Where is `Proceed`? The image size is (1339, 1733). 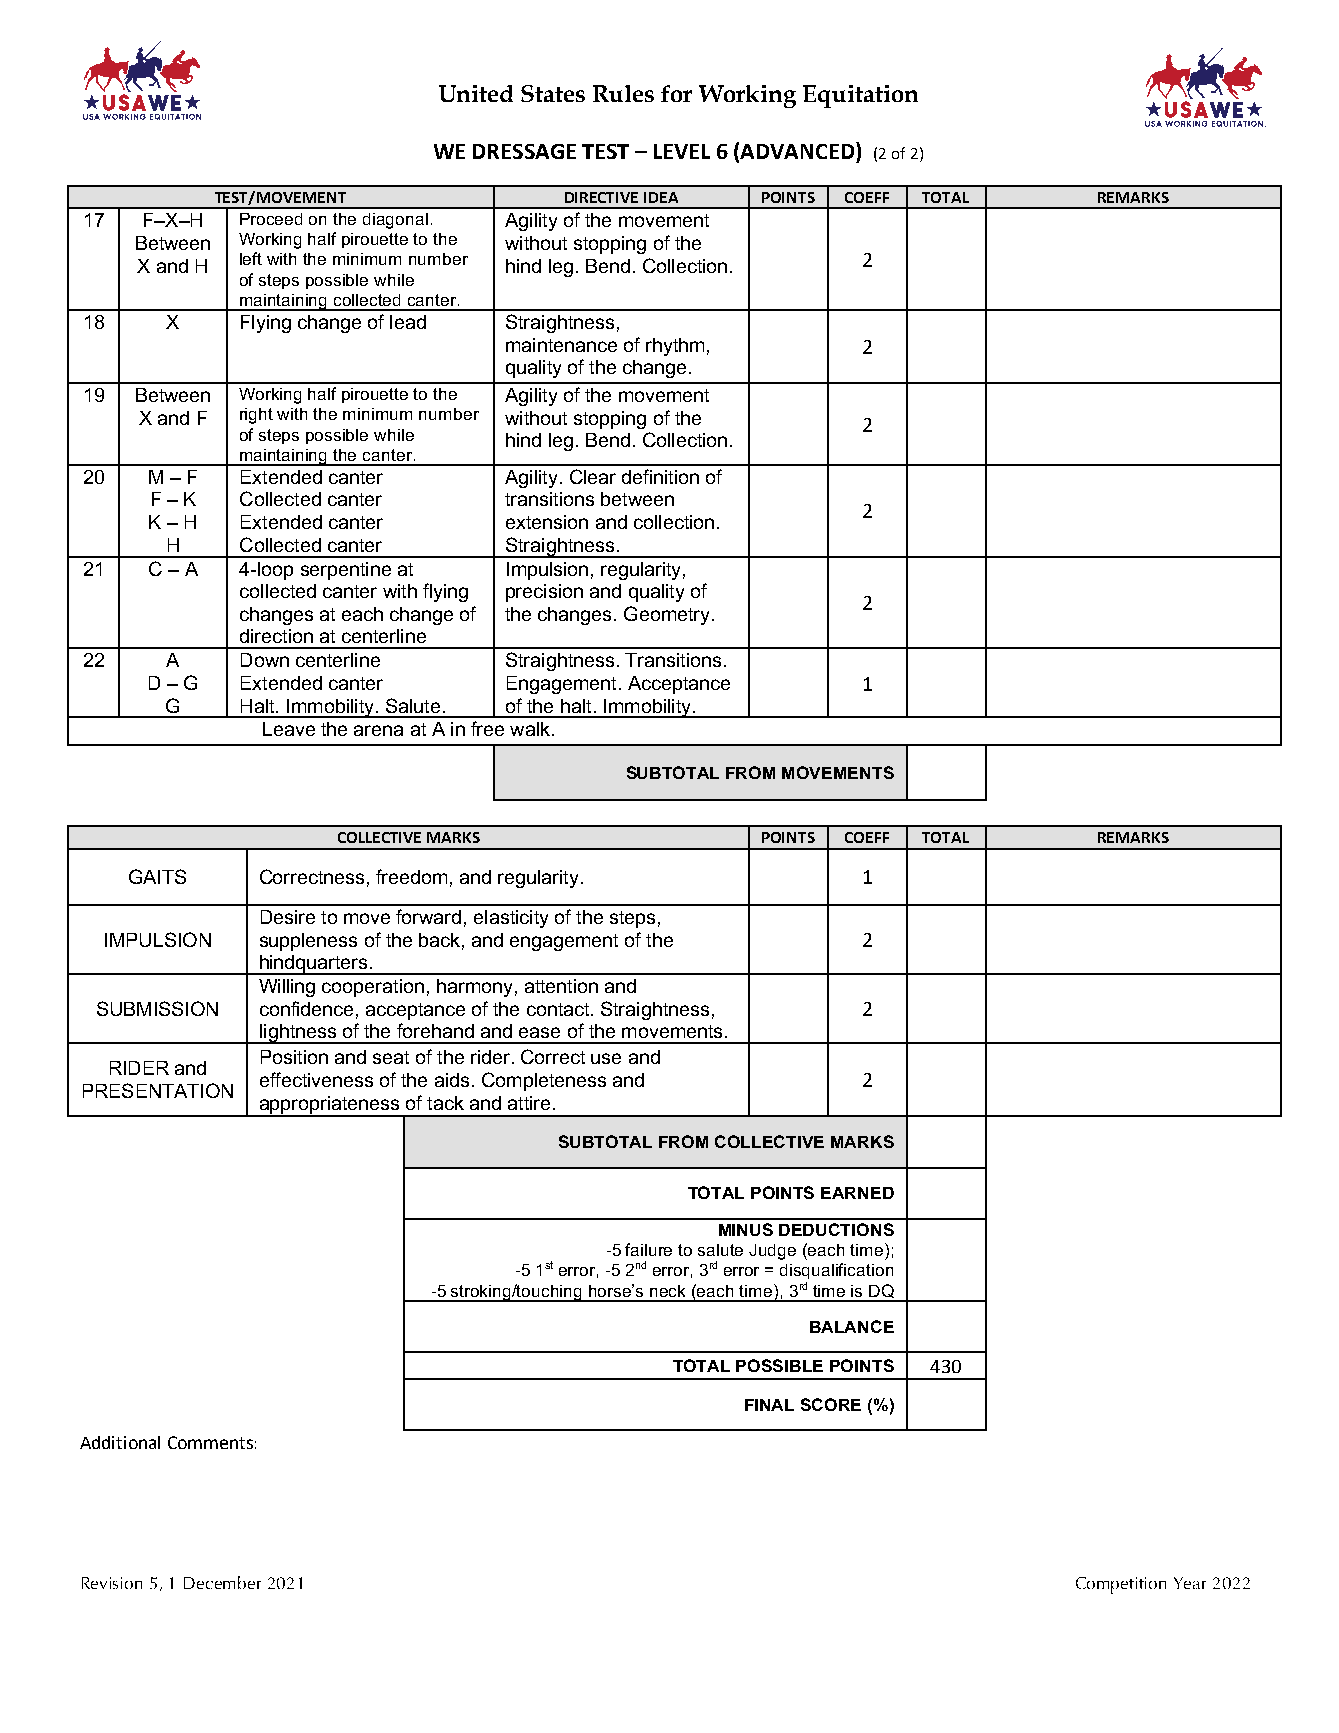 Proceed is located at coordinates (271, 219).
